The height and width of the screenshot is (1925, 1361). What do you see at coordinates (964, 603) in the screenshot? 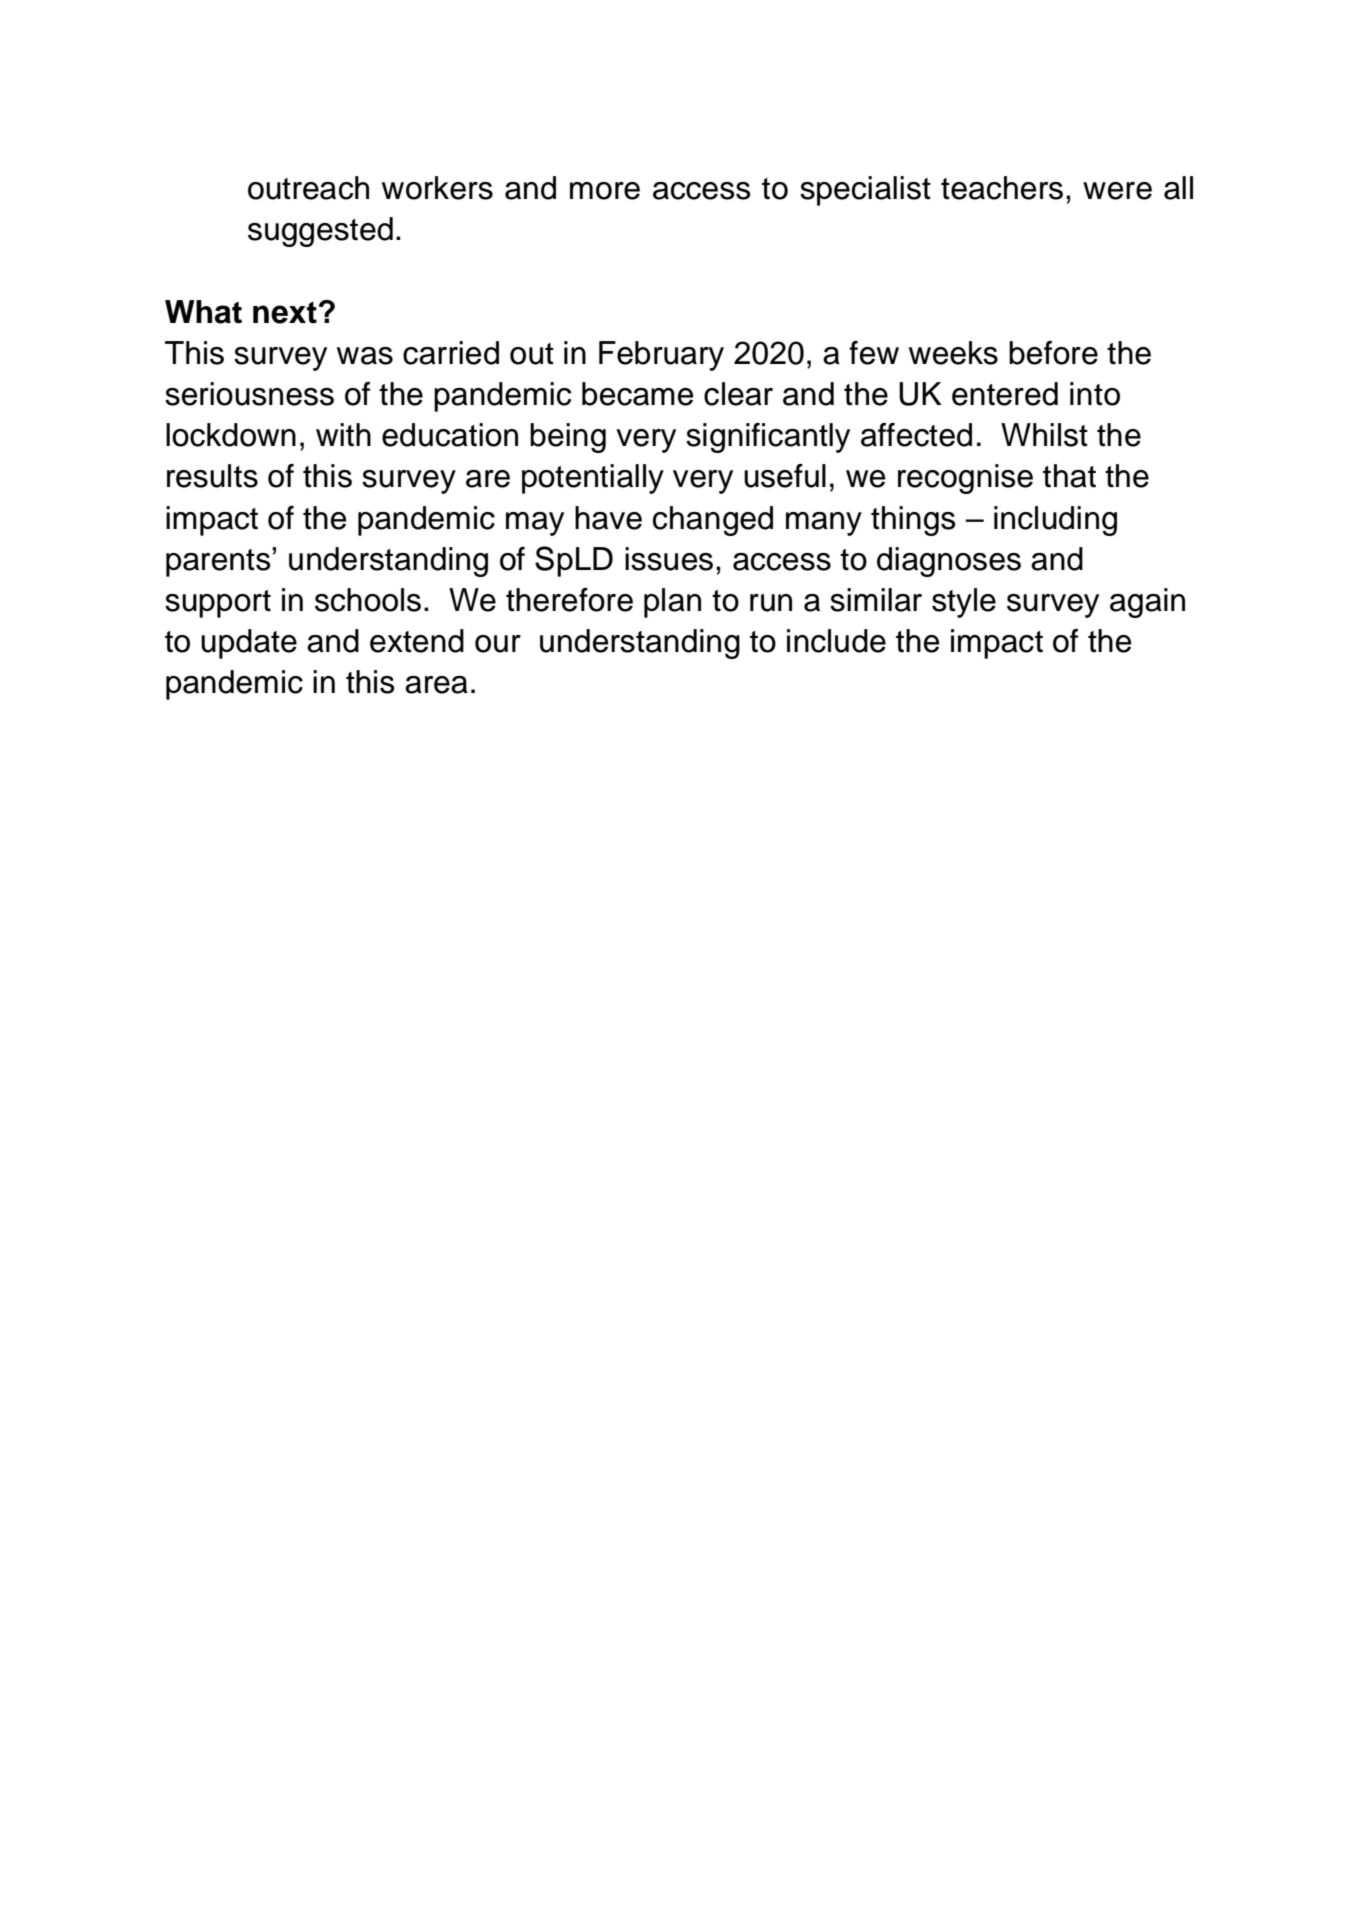
I see `style` at bounding box center [964, 603].
